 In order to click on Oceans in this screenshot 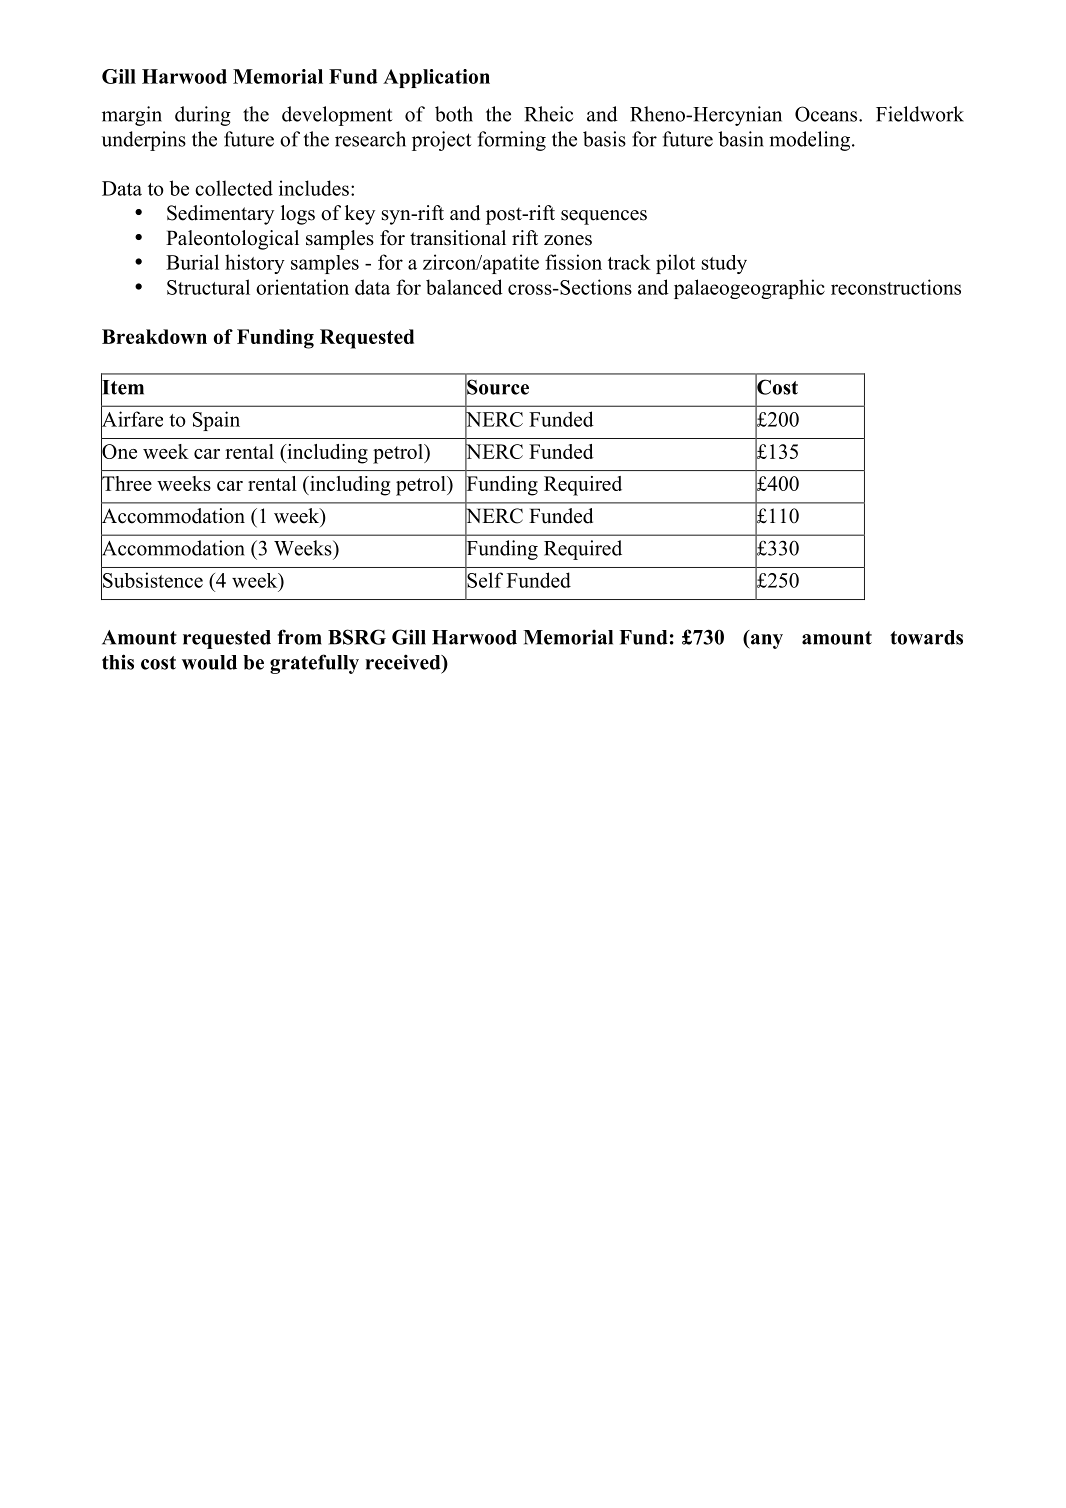, I will do `click(827, 114)`.
